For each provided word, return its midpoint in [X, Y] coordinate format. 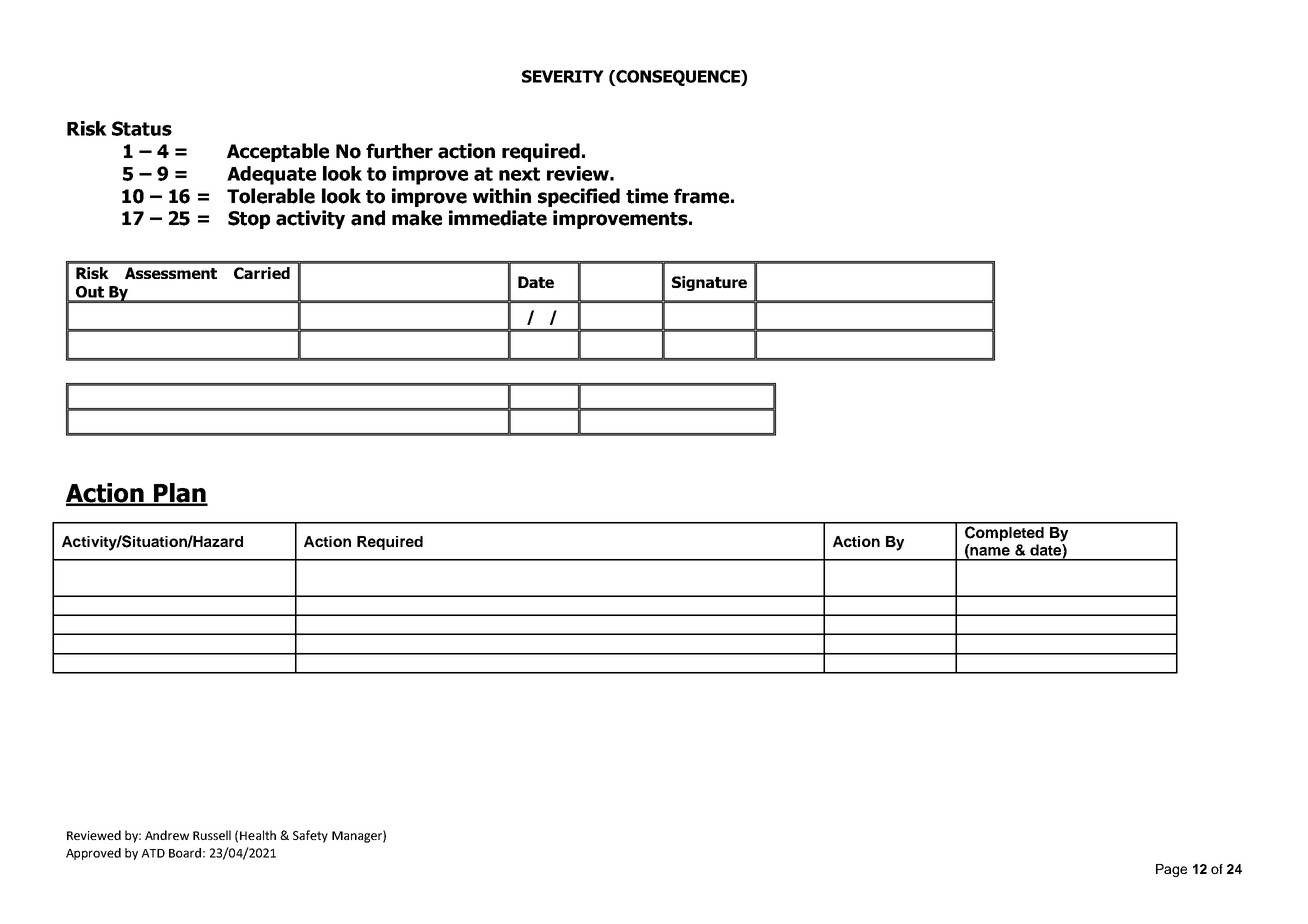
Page [1171, 870]
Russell [212, 835]
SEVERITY [563, 76]
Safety [310, 836]
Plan [180, 494]
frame [701, 196]
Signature [709, 283]
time [647, 196]
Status [142, 128]
